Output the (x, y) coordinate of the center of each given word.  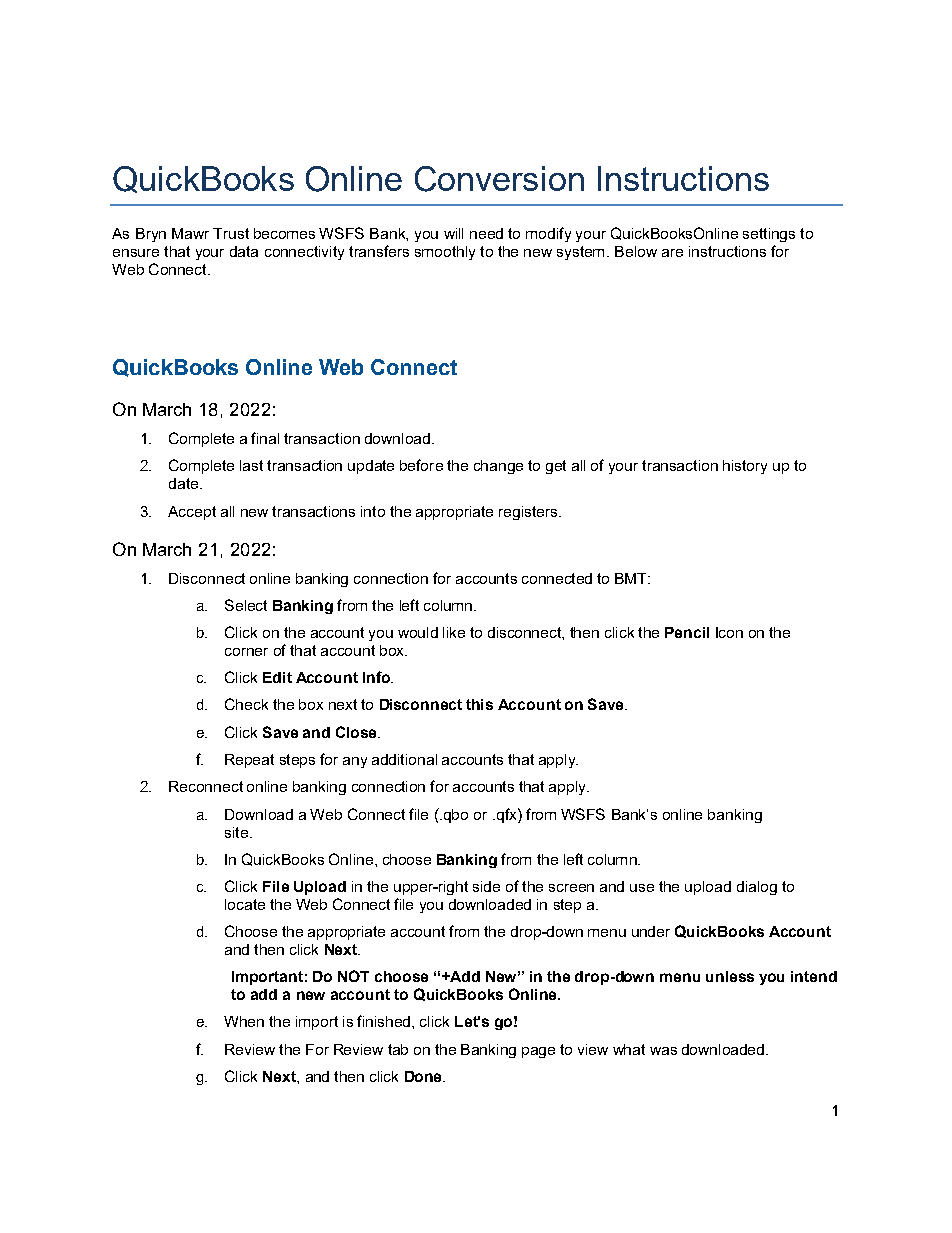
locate (245, 904)
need (486, 233)
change (498, 467)
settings (769, 235)
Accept (192, 513)
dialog (757, 888)
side (486, 886)
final (265, 438)
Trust (231, 233)
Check (246, 704)
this (479, 704)
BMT (632, 578)
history (745, 467)
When (244, 1021)
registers (529, 513)
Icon (729, 632)
